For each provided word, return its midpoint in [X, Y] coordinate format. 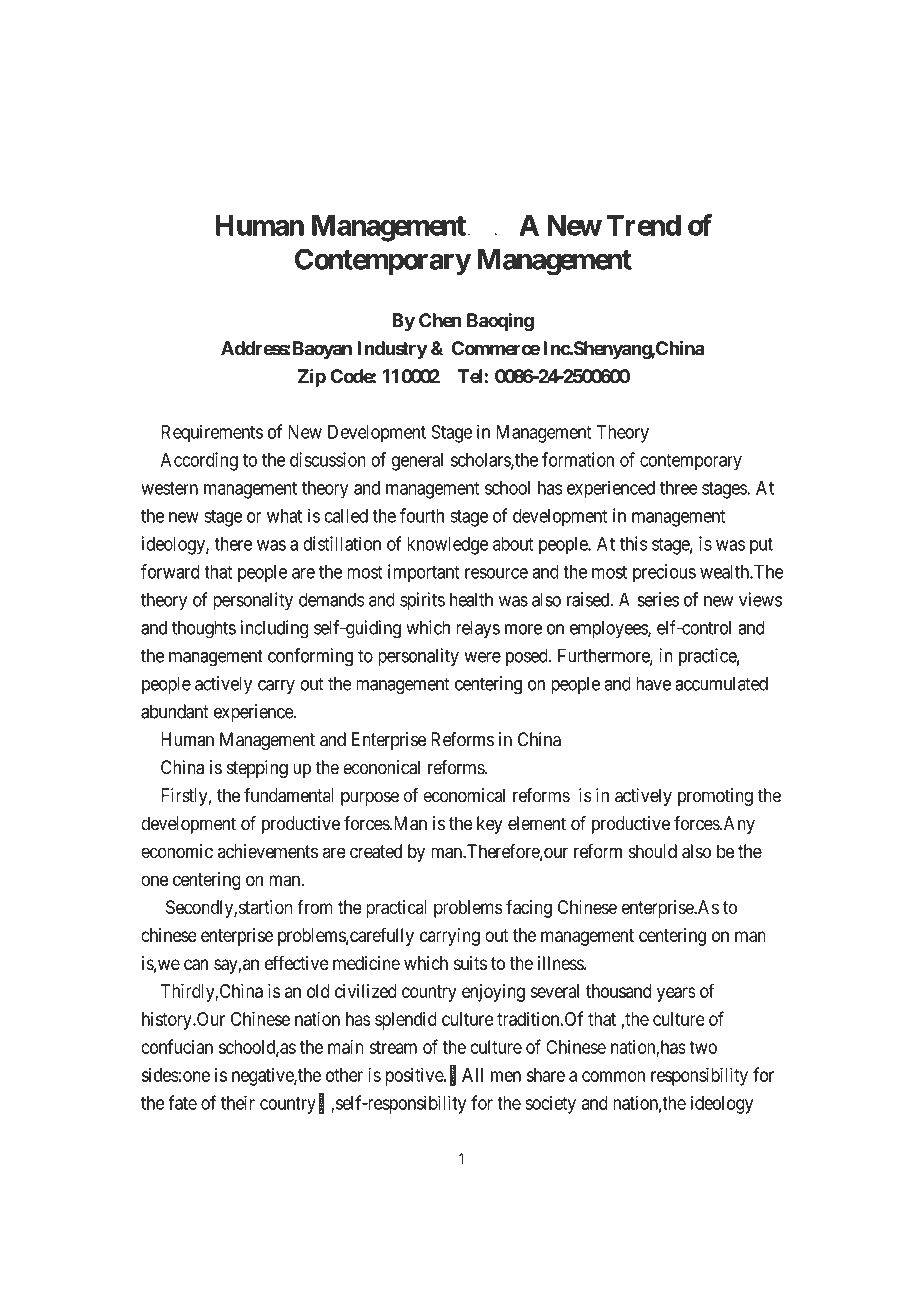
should [653, 851]
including [274, 629]
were [482, 657]
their [238, 1102]
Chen [440, 320]
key [490, 825]
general [417, 462]
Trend [643, 225]
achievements [268, 851]
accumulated [721, 683]
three [679, 488]
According [199, 461]
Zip [312, 377]
